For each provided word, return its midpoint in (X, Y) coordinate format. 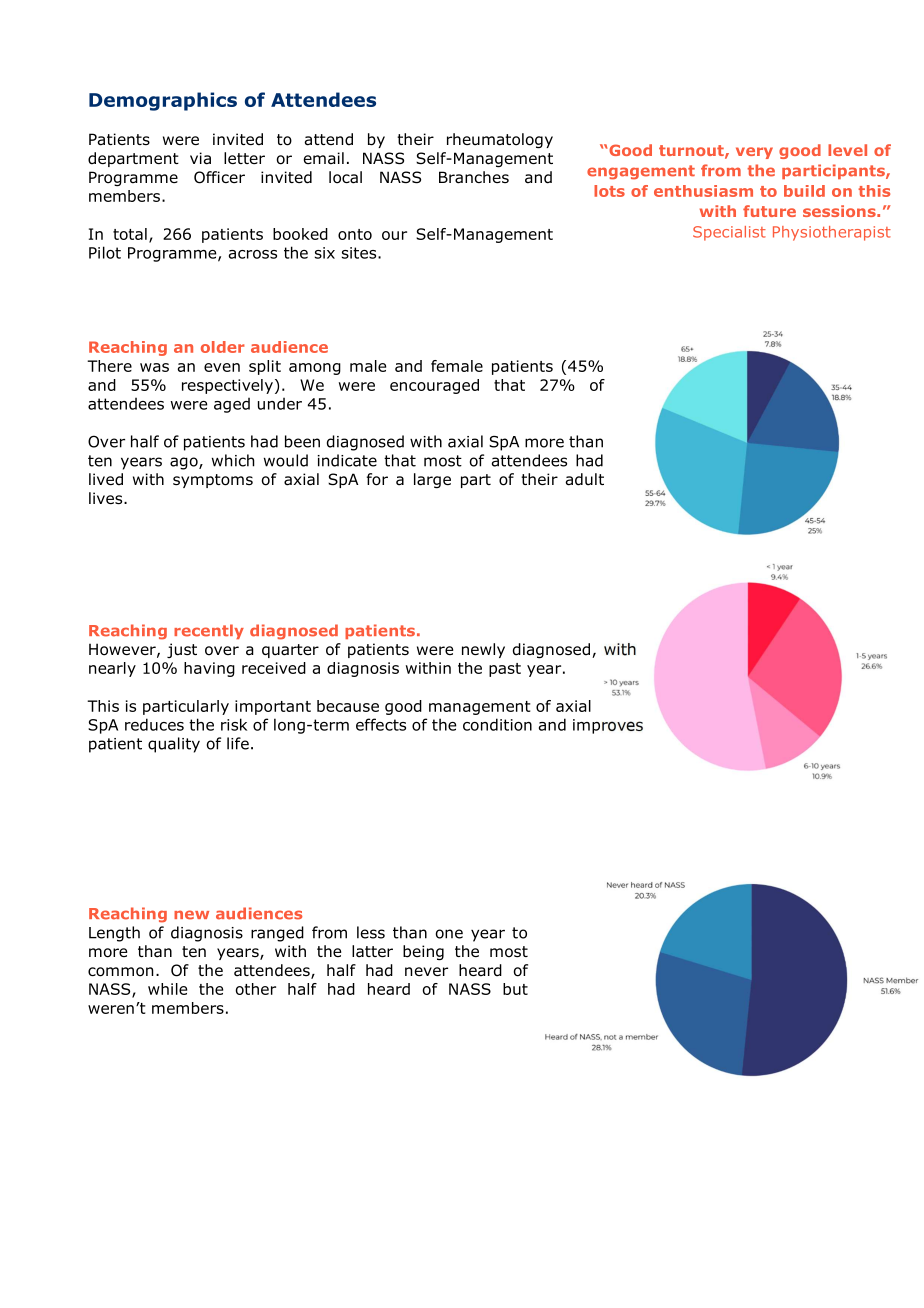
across (253, 254)
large (432, 480)
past (505, 670)
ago (185, 463)
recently (209, 631)
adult (584, 479)
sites (360, 253)
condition (497, 724)
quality (174, 745)
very (754, 153)
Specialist (729, 233)
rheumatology (500, 141)
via (200, 158)
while (167, 989)
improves (608, 726)
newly (483, 650)
